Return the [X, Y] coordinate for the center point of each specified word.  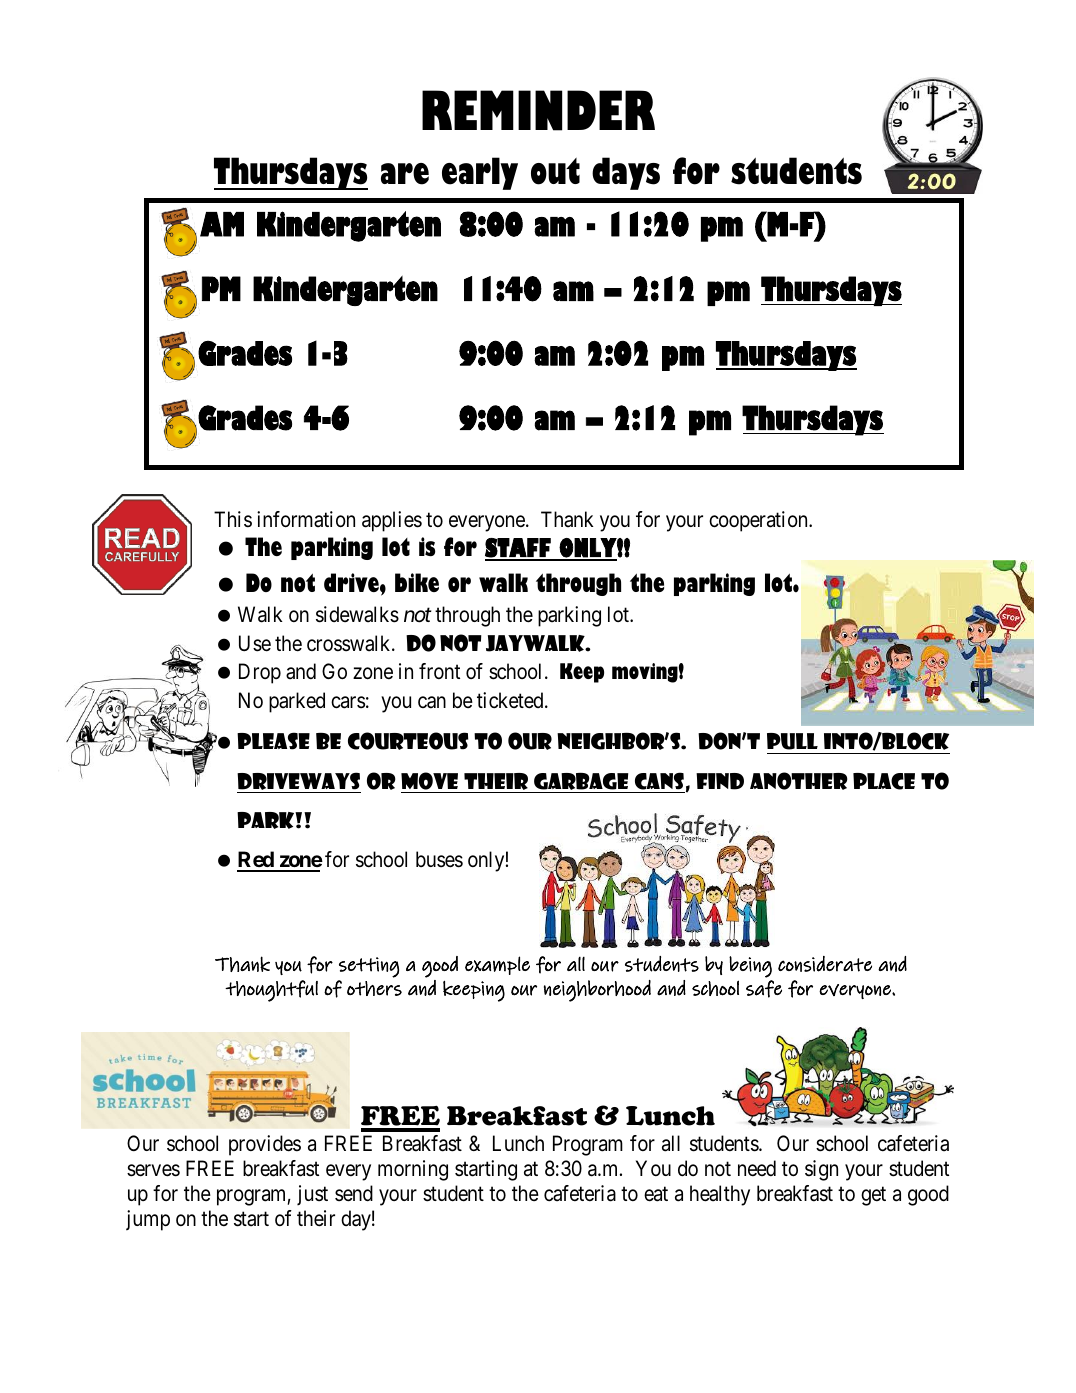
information [306, 519]
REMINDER [538, 110]
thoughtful [271, 991]
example [497, 965]
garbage [581, 782]
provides [265, 1145]
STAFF [519, 549]
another [799, 781]
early [480, 173]
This [233, 519]
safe [764, 989]
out [555, 171]
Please [273, 741]
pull [792, 741]
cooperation [759, 521]
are [405, 174]
